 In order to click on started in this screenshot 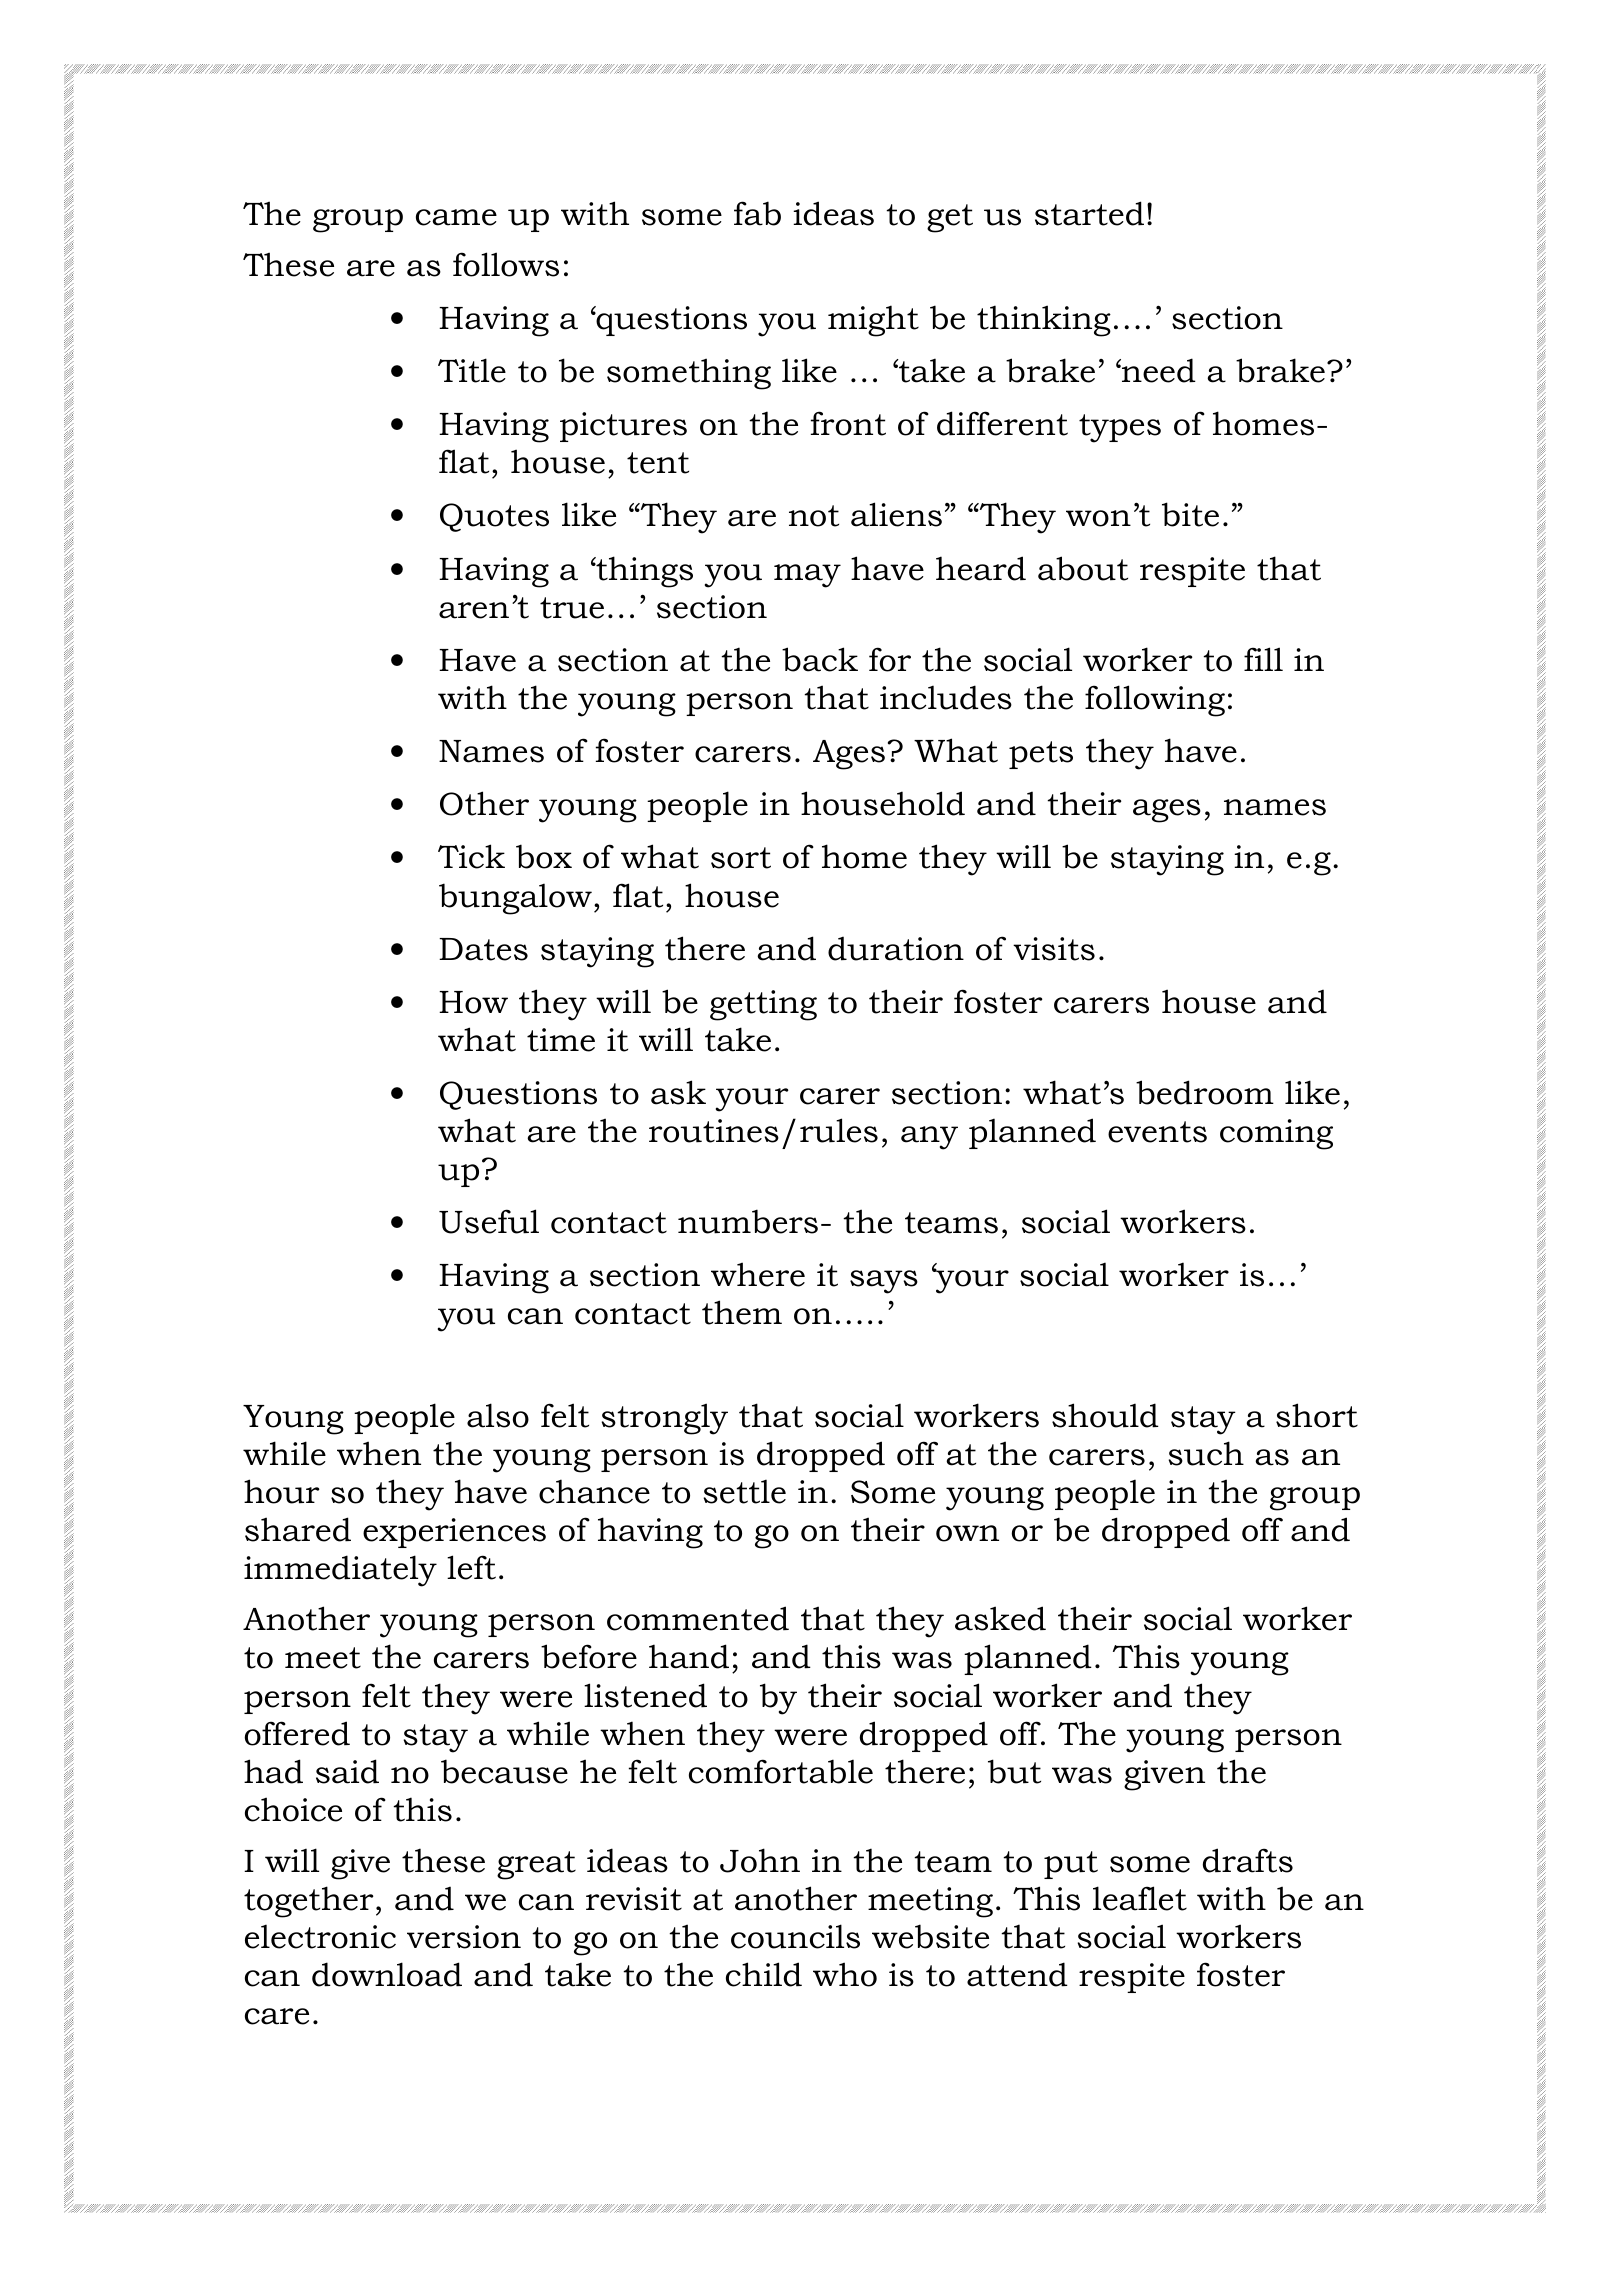, I will do `click(1089, 213)`.
